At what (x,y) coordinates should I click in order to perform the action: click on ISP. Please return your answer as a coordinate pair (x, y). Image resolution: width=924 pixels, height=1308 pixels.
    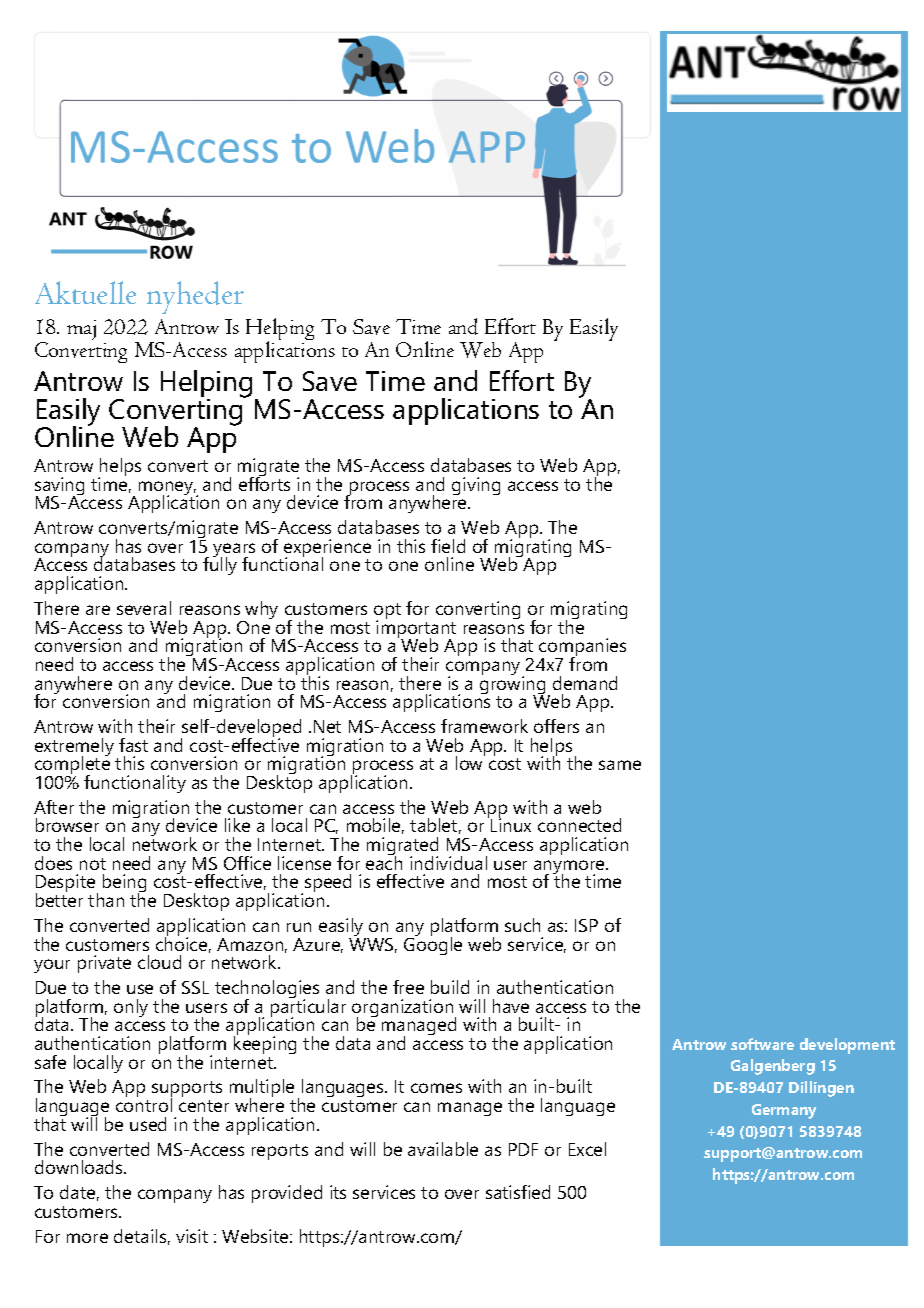
    Looking at the image, I should click on (586, 925).
